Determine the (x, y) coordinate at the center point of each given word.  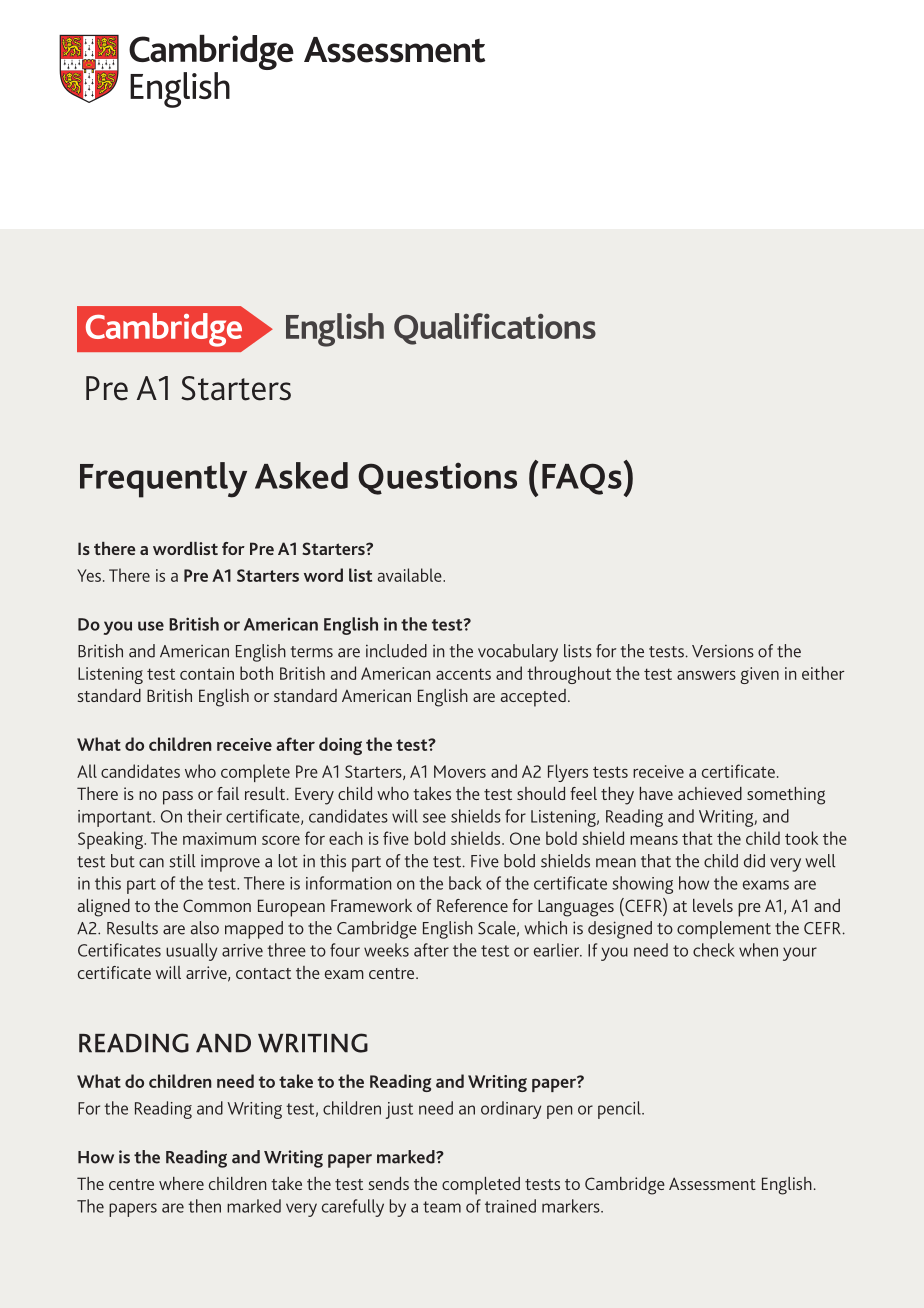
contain (207, 673)
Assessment (712, 1183)
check (714, 950)
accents (463, 674)
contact (263, 973)
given (759, 675)
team (442, 1207)
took (801, 838)
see (434, 818)
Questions (437, 478)
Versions (723, 651)
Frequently (163, 480)
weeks (386, 950)
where (181, 1183)
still (182, 861)
